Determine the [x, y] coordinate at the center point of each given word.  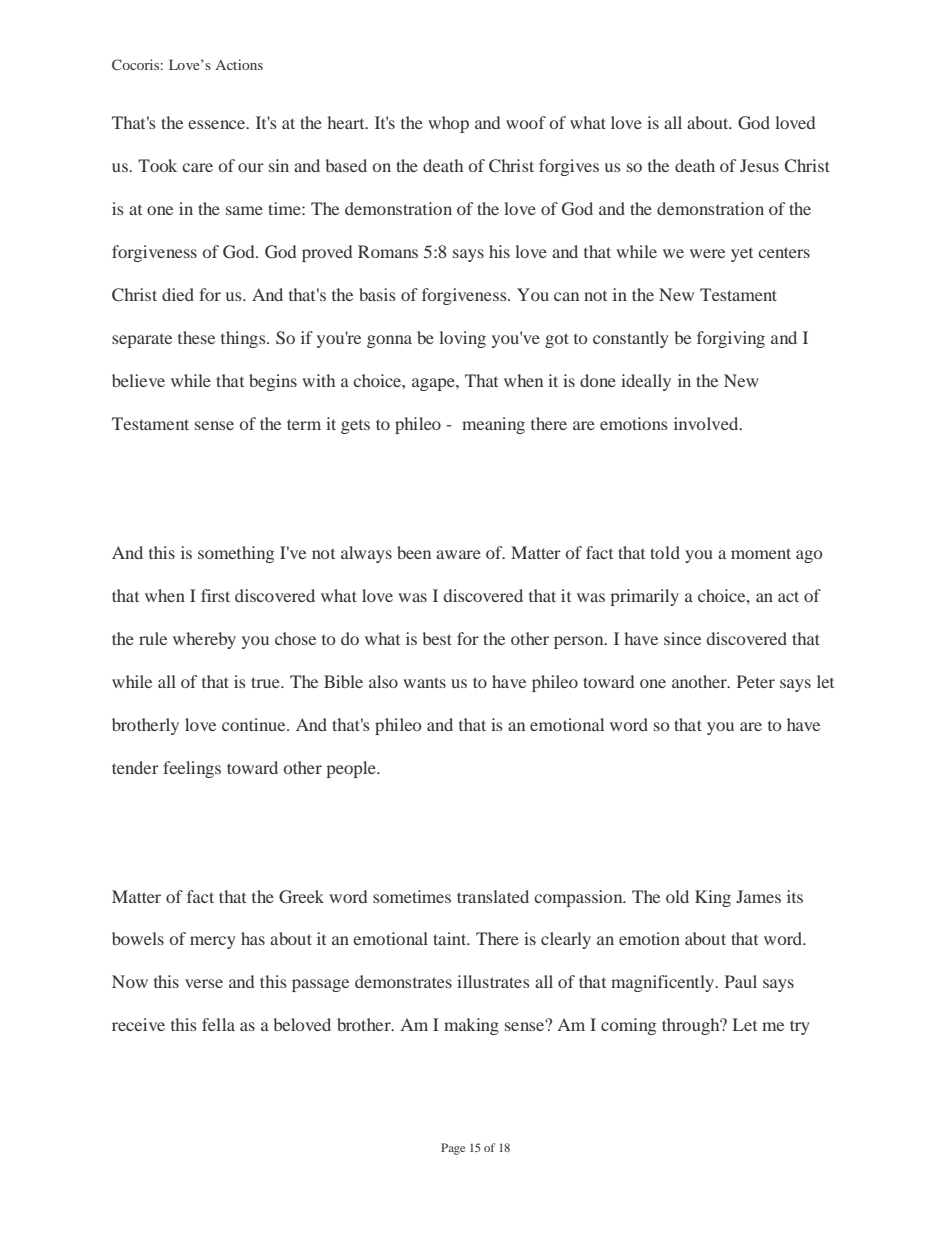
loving [462, 339]
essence [218, 124]
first [215, 595]
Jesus [759, 165]
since [682, 638]
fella [218, 1024]
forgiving [731, 339]
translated [493, 896]
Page [453, 1149]
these [196, 337]
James [758, 896]
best [437, 638]
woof [526, 122]
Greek [301, 897]
